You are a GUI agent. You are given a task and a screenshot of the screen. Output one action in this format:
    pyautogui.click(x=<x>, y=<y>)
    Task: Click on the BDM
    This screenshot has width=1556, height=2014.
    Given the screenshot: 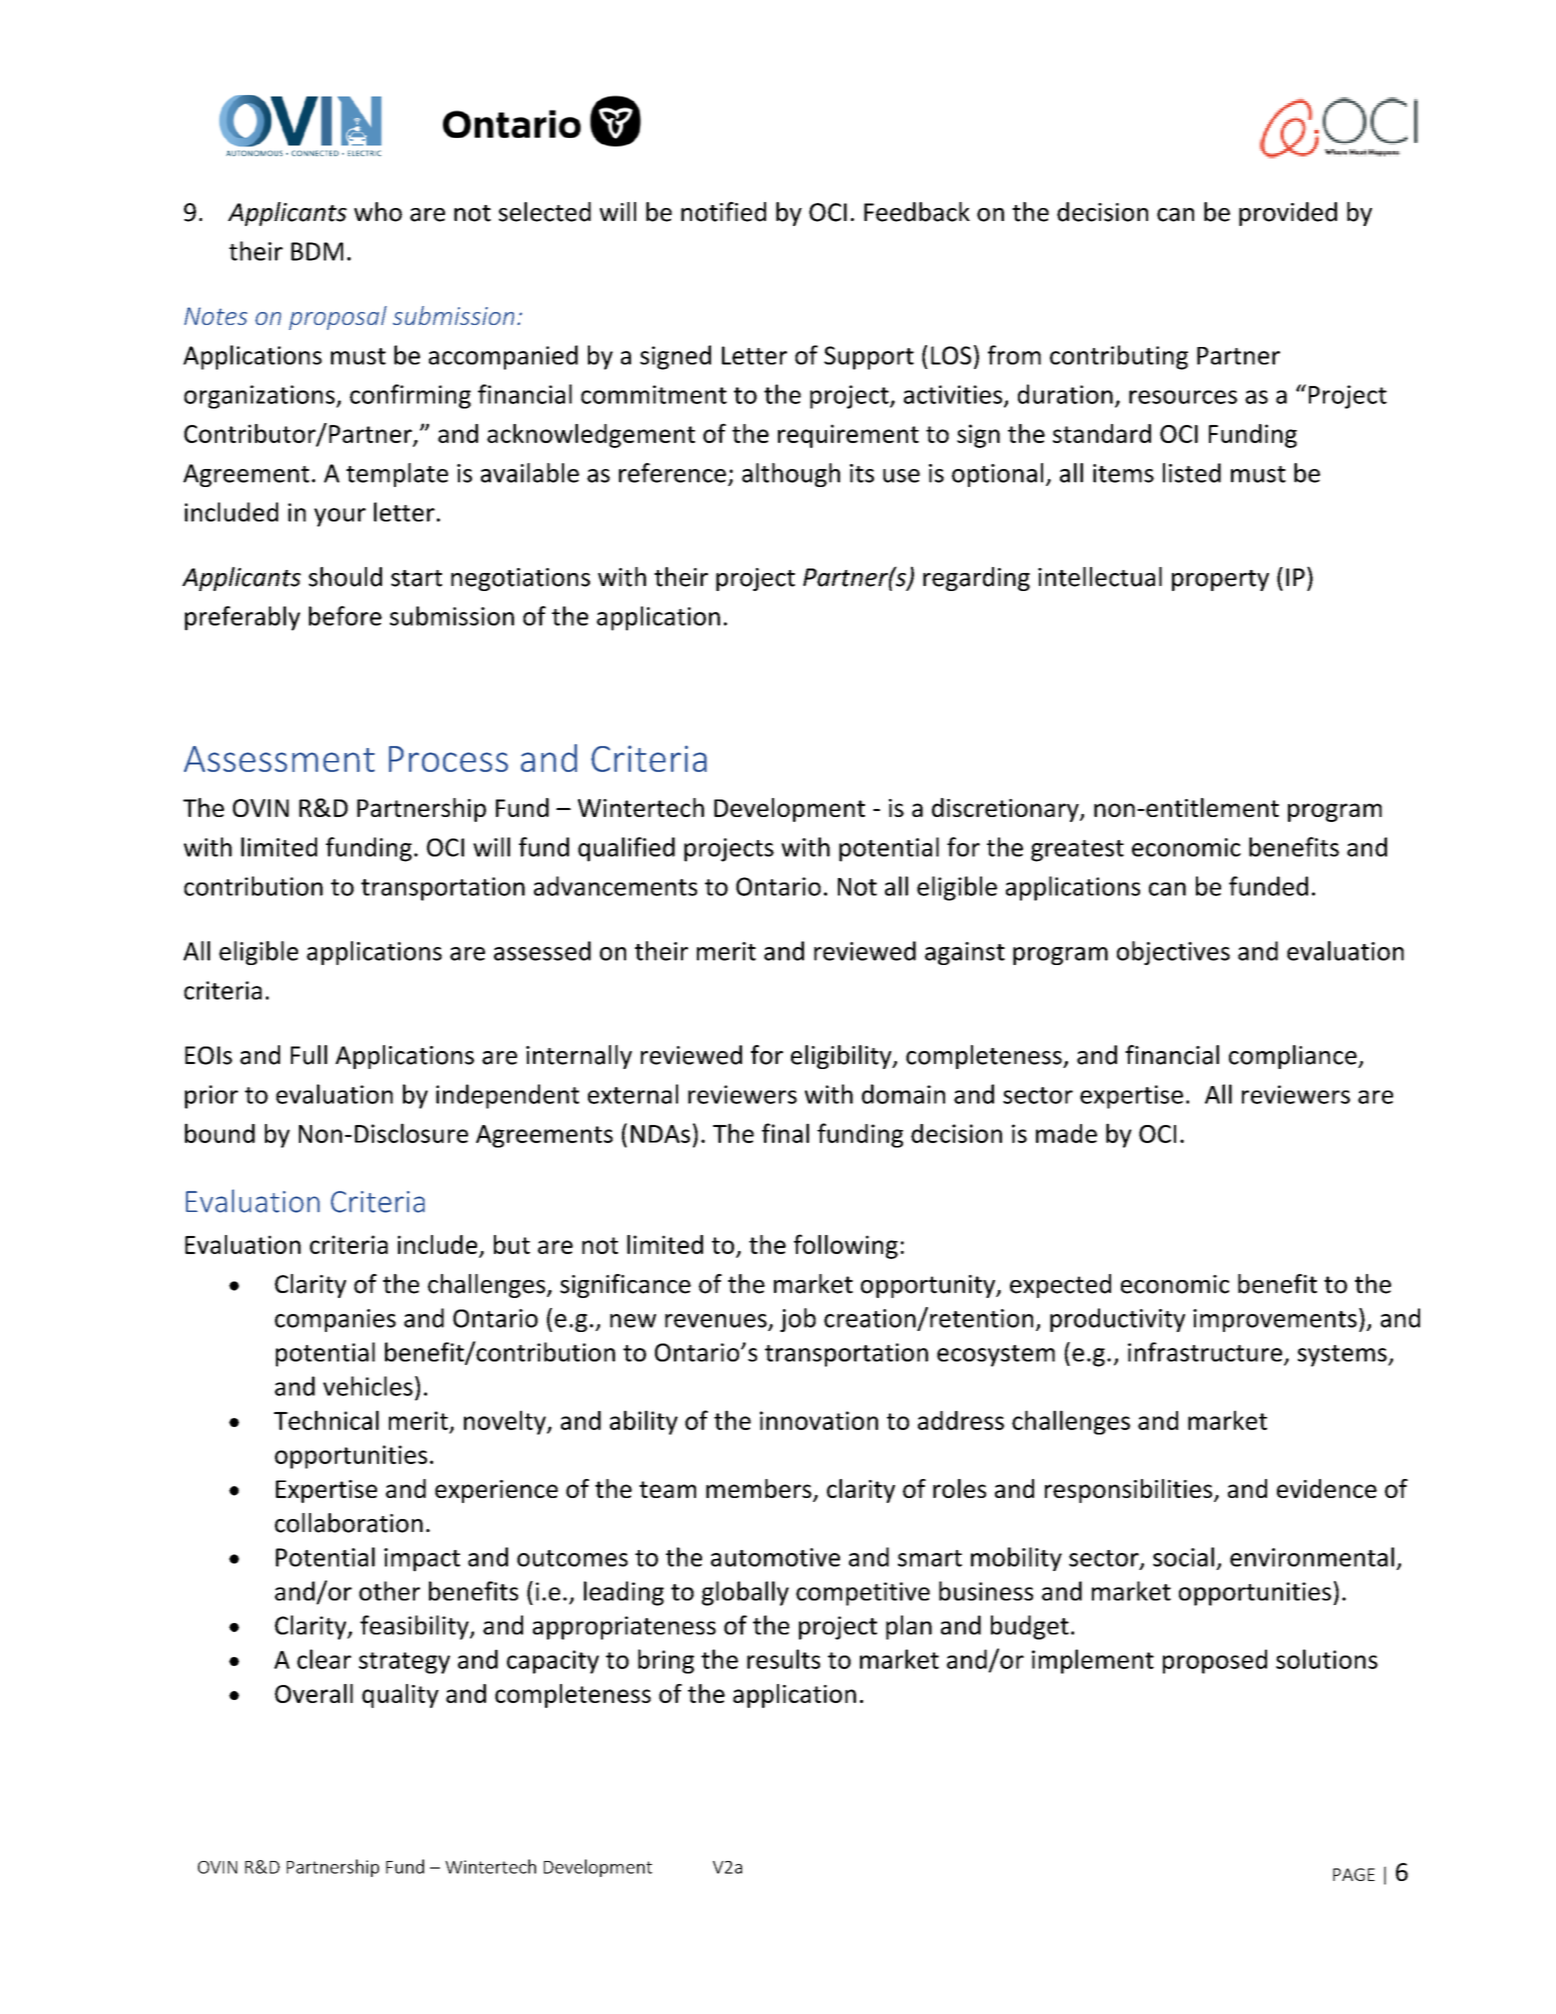 What is the action you would take?
    pyautogui.click(x=317, y=251)
